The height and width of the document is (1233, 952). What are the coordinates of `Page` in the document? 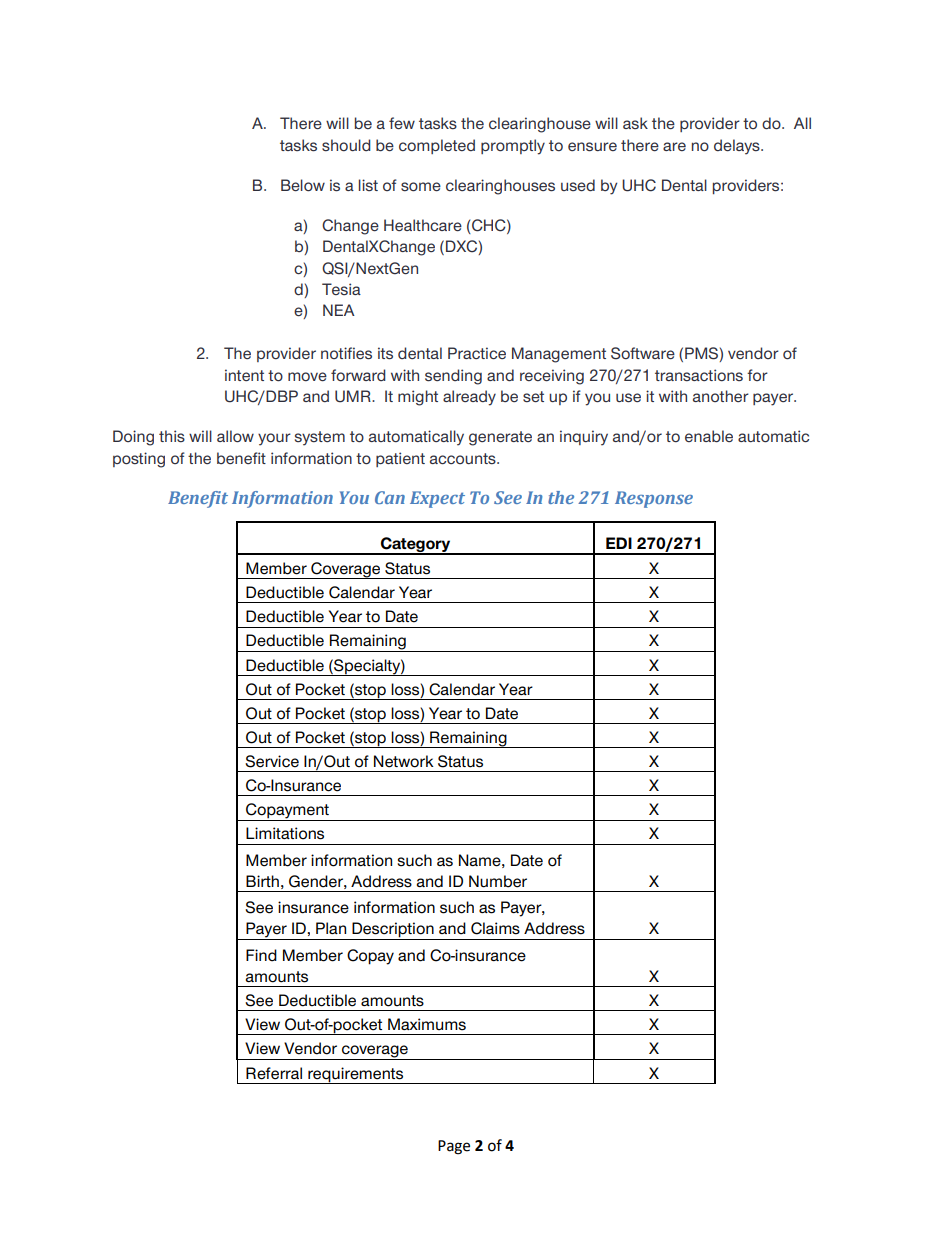 It's located at (454, 1147).
